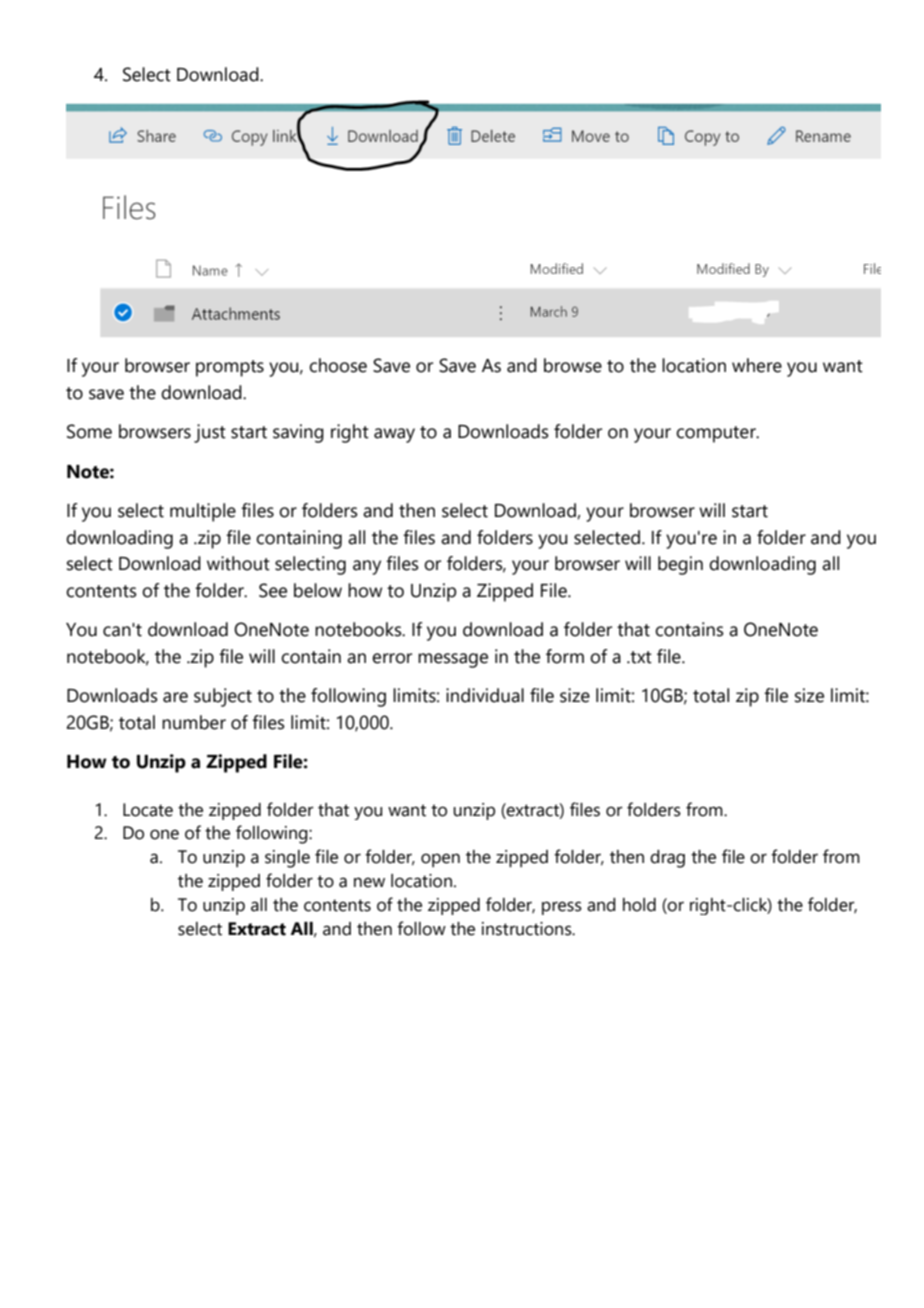 The height and width of the screenshot is (1308, 924). Describe the element at coordinates (230, 368) in the screenshot. I see `prompts` at that location.
